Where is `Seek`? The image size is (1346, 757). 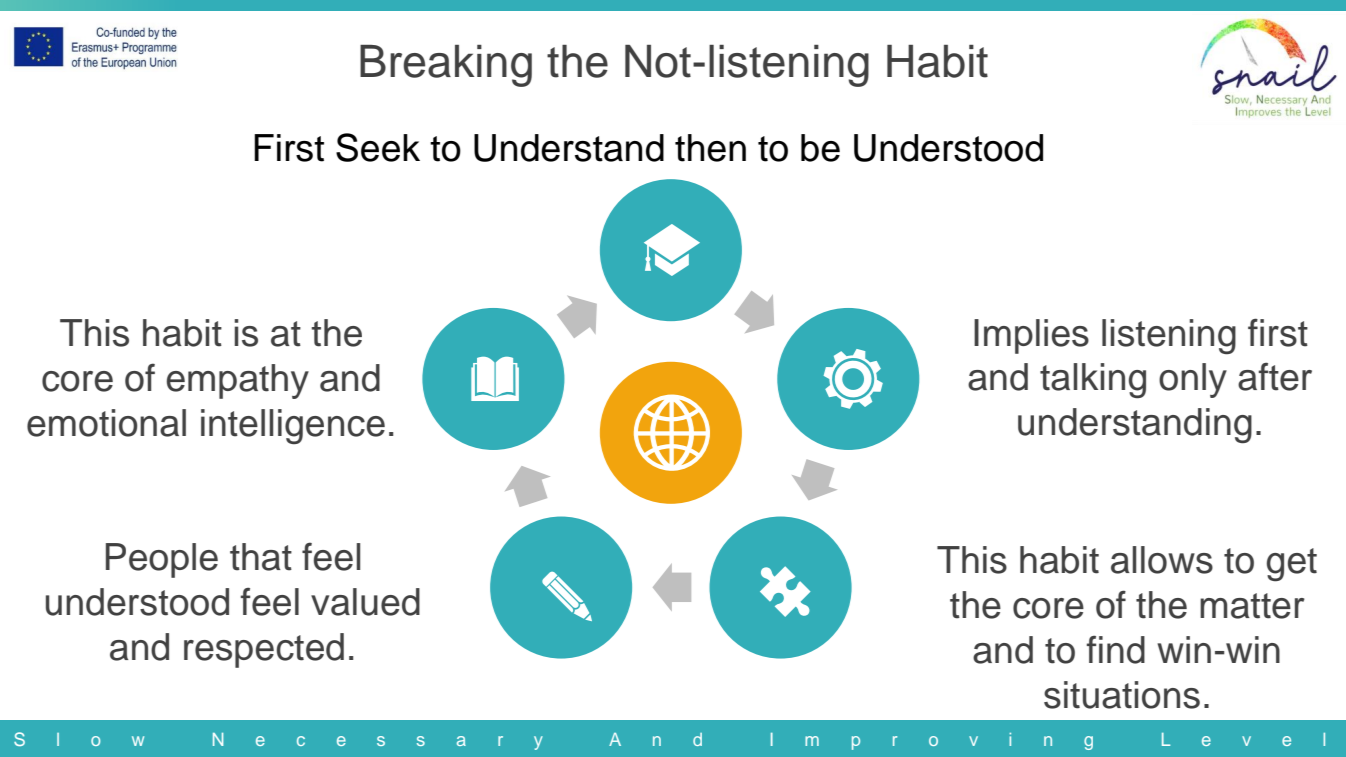 Seek is located at coordinates (378, 147).
